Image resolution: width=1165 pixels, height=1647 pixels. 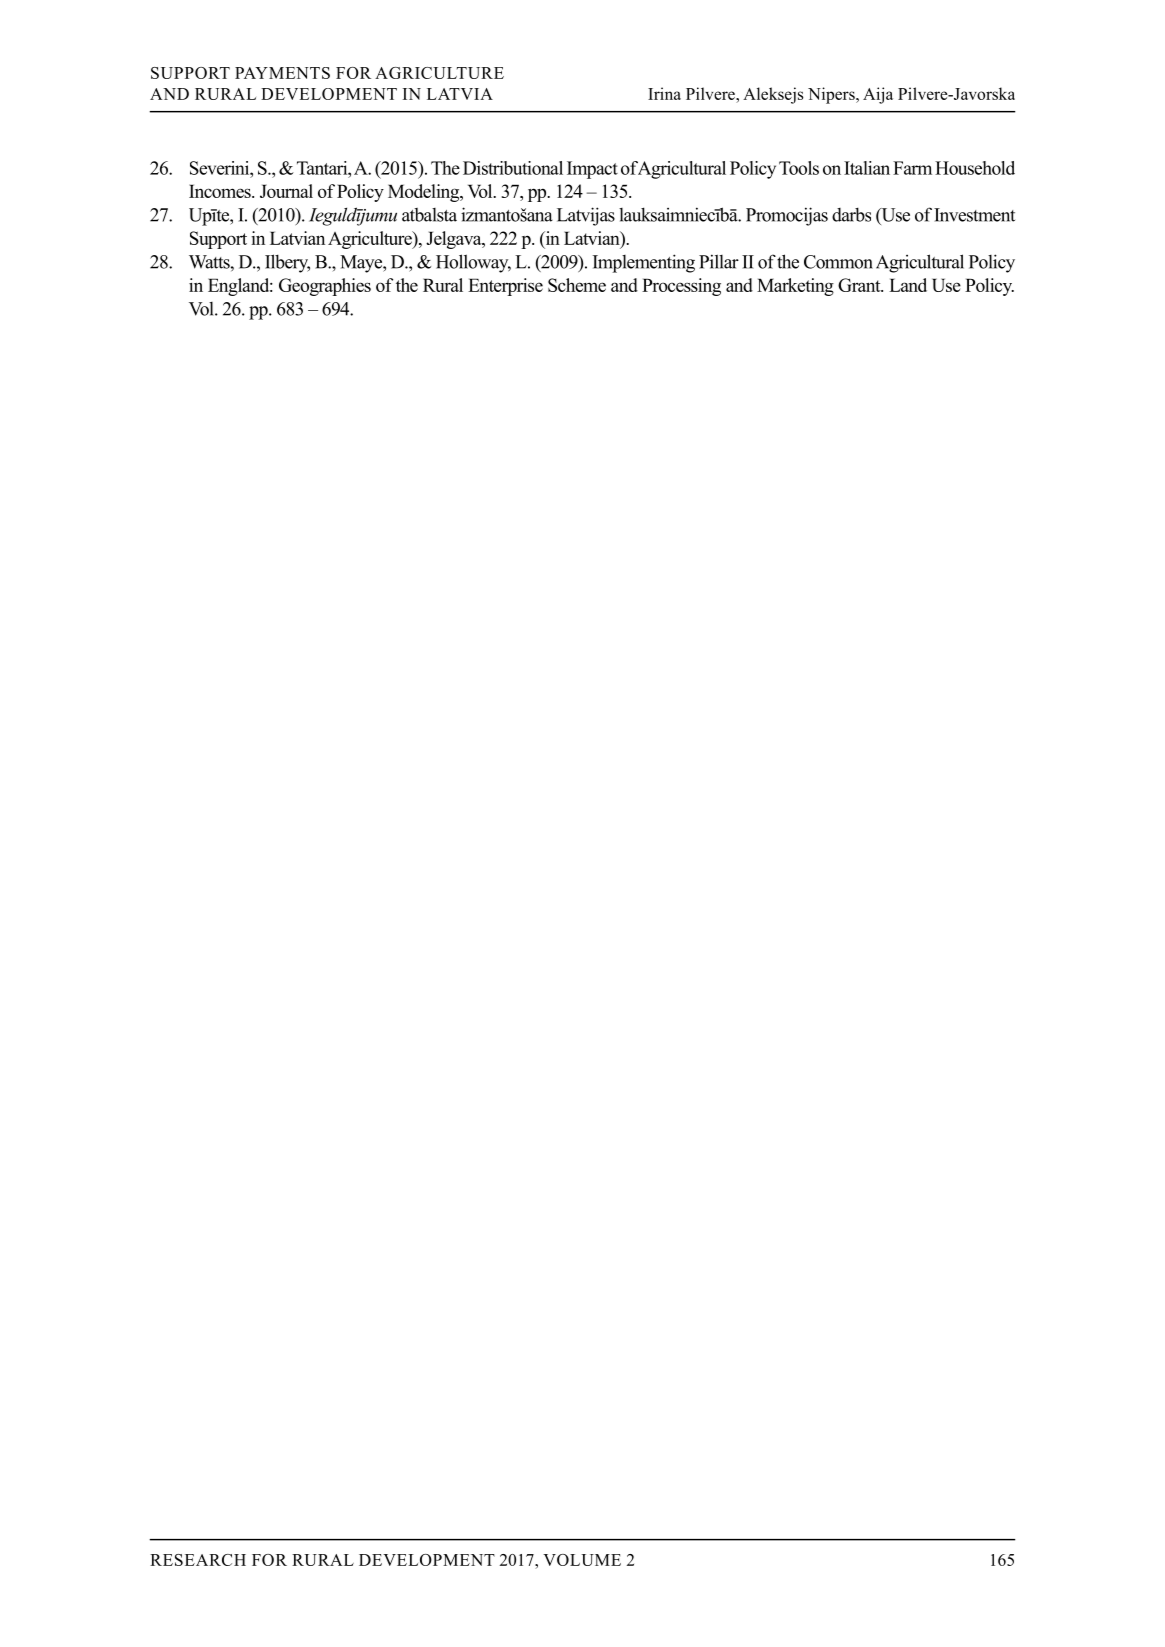 I want to click on Italian, so click(x=867, y=168).
